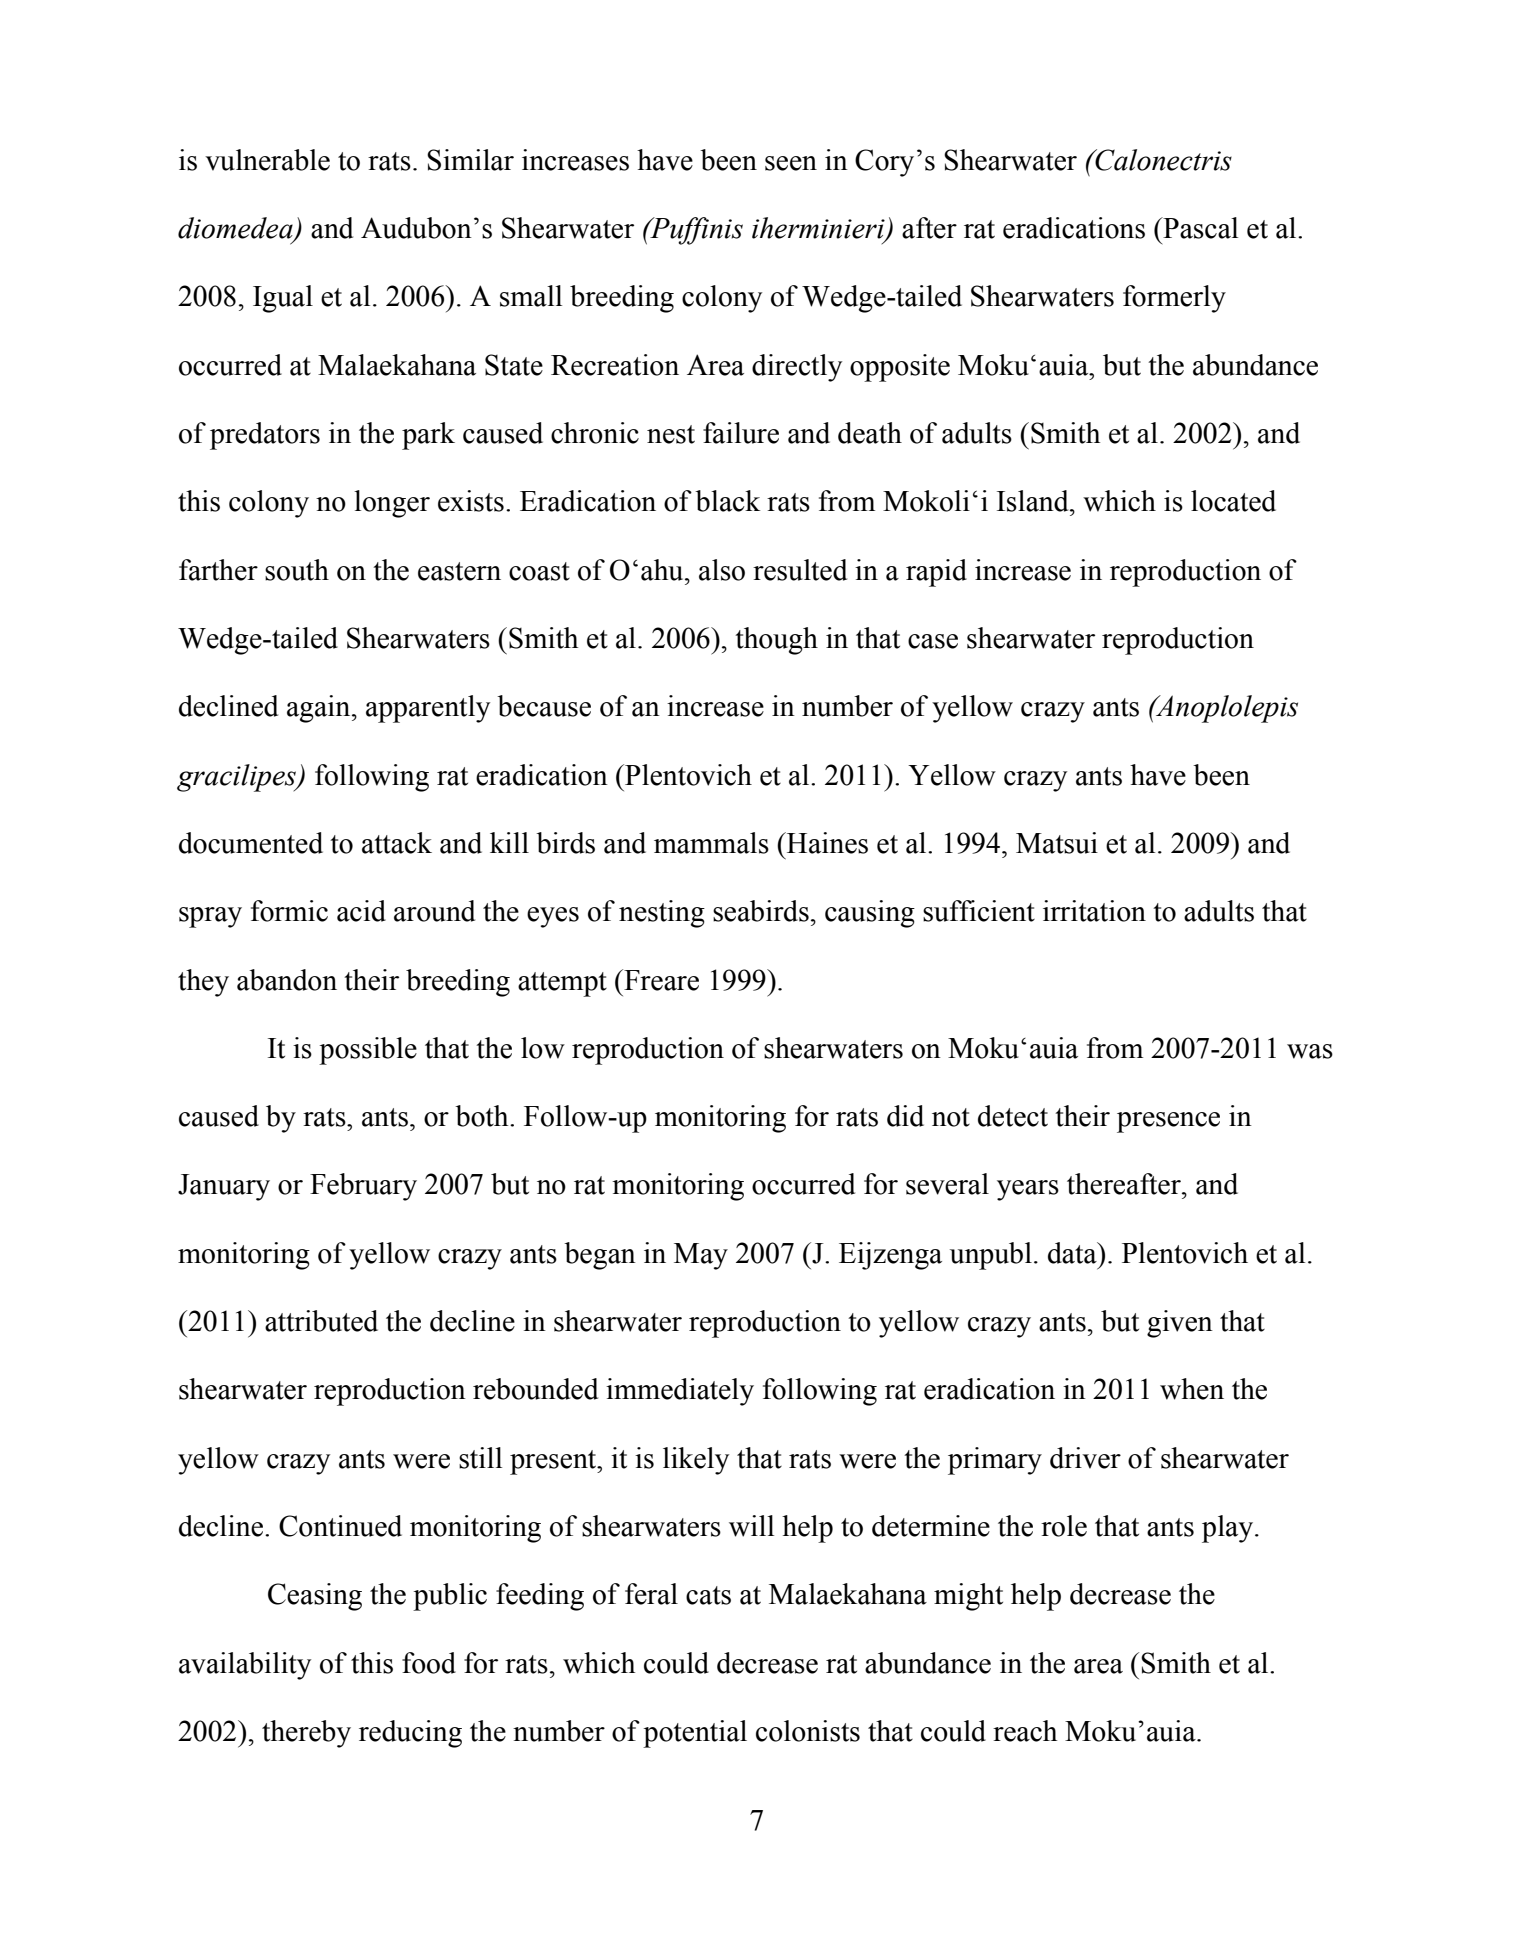 The width and height of the screenshot is (1514, 1960). Describe the element at coordinates (722, 570) in the screenshot. I see `also` at that location.
